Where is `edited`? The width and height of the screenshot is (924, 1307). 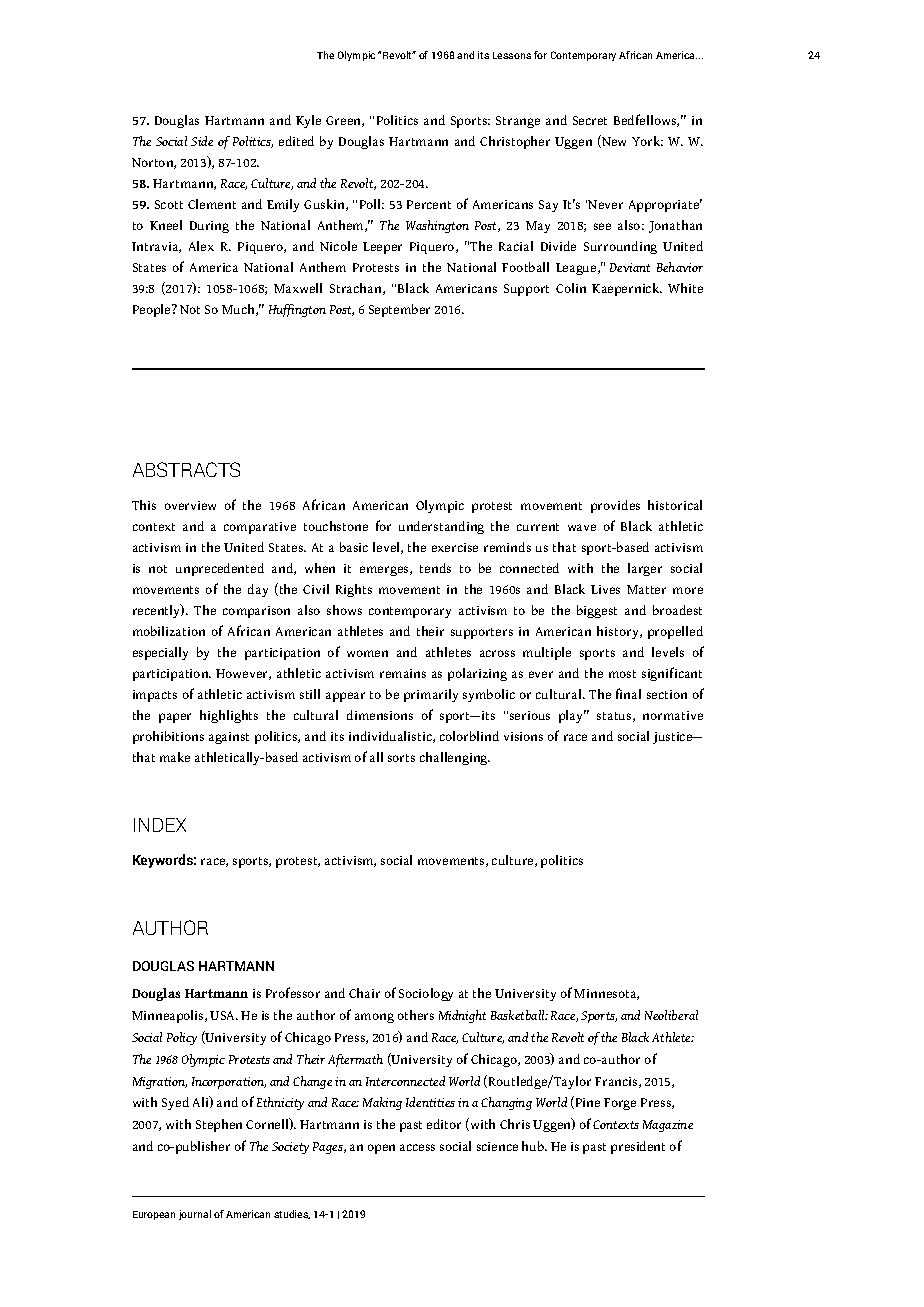 edited is located at coordinates (296, 141).
